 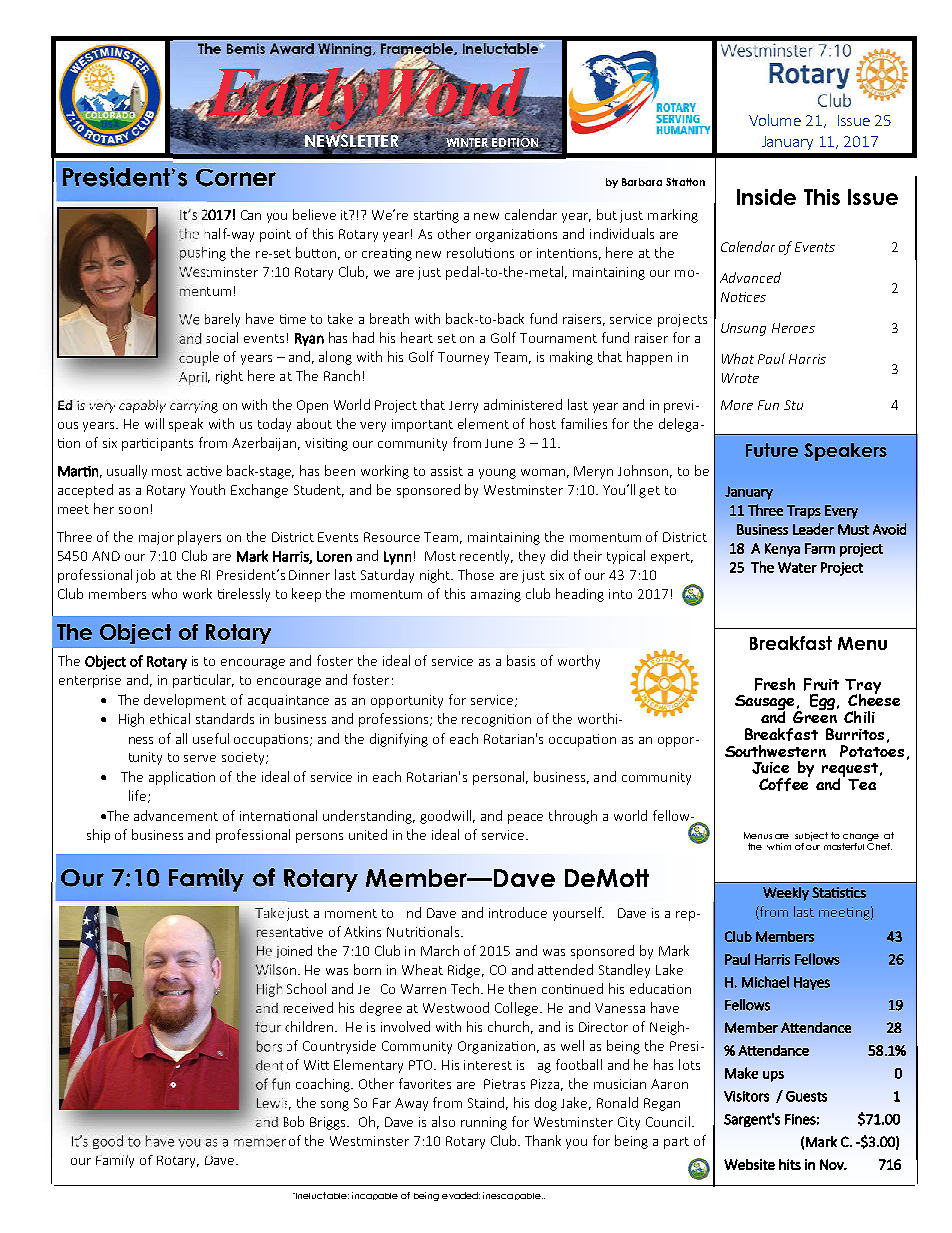 What do you see at coordinates (775, 120) in the image?
I see `Volume` at bounding box center [775, 120].
